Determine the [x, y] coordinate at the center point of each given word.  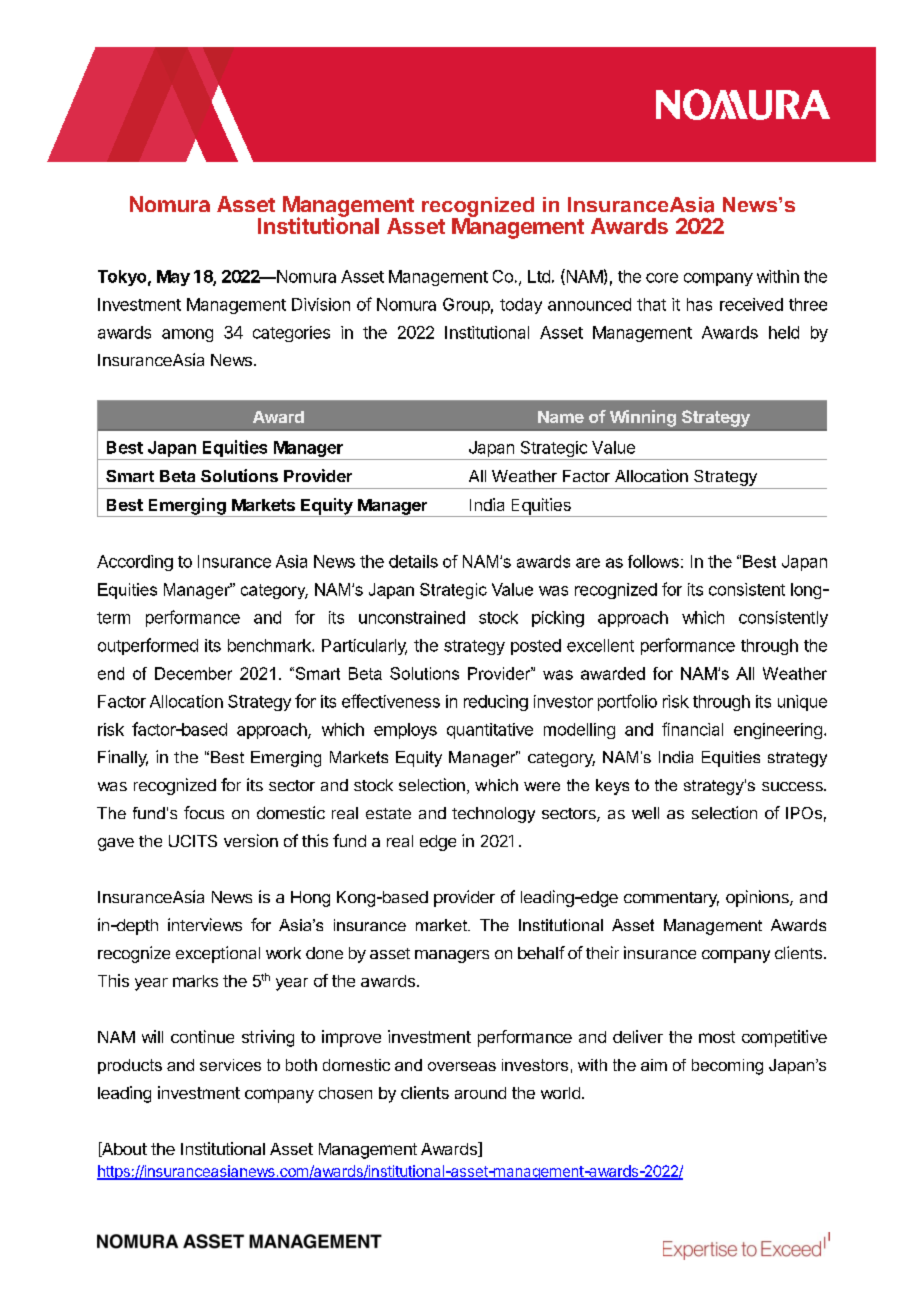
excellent [600, 645]
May [173, 278]
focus [204, 812]
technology [493, 815]
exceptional [218, 954]
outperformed [148, 646]
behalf [541, 952]
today [521, 306]
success [793, 786]
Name [561, 417]
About [123, 1149]
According [135, 563]
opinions [758, 898]
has [699, 304]
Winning [643, 418]
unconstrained [412, 617]
